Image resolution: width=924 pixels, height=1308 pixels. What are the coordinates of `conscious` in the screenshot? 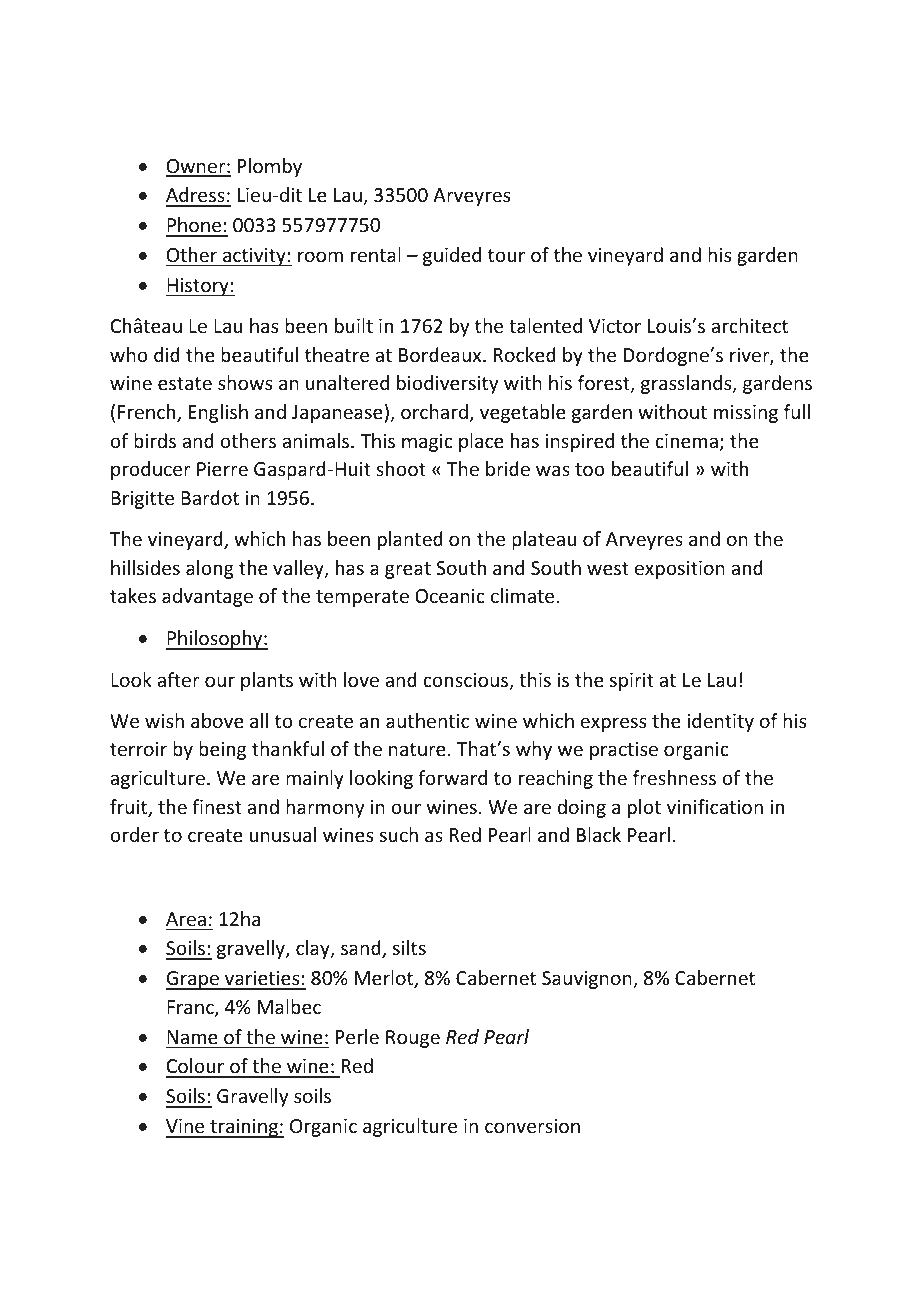 It's located at (467, 681).
